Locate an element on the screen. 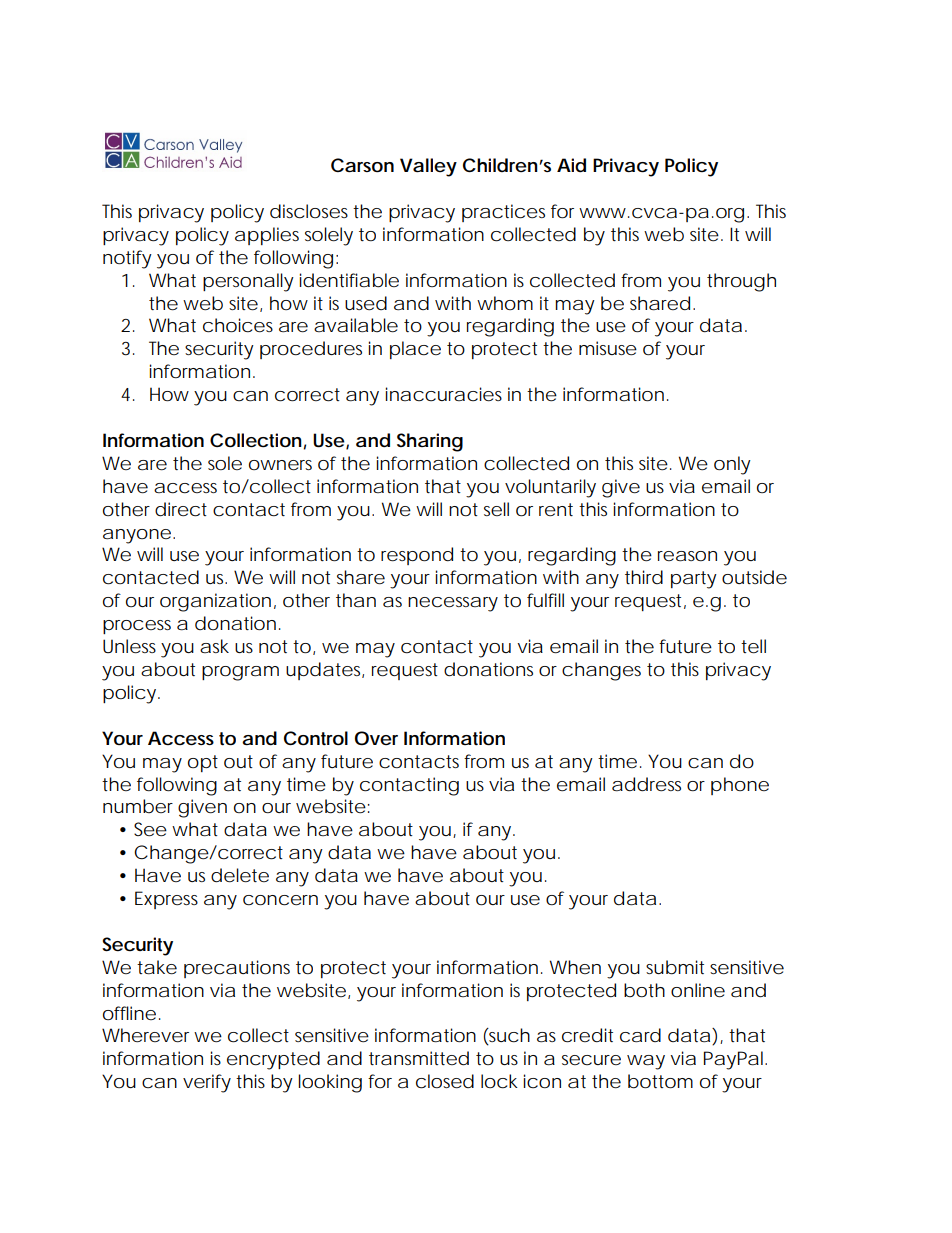  applies is located at coordinates (267, 236).
